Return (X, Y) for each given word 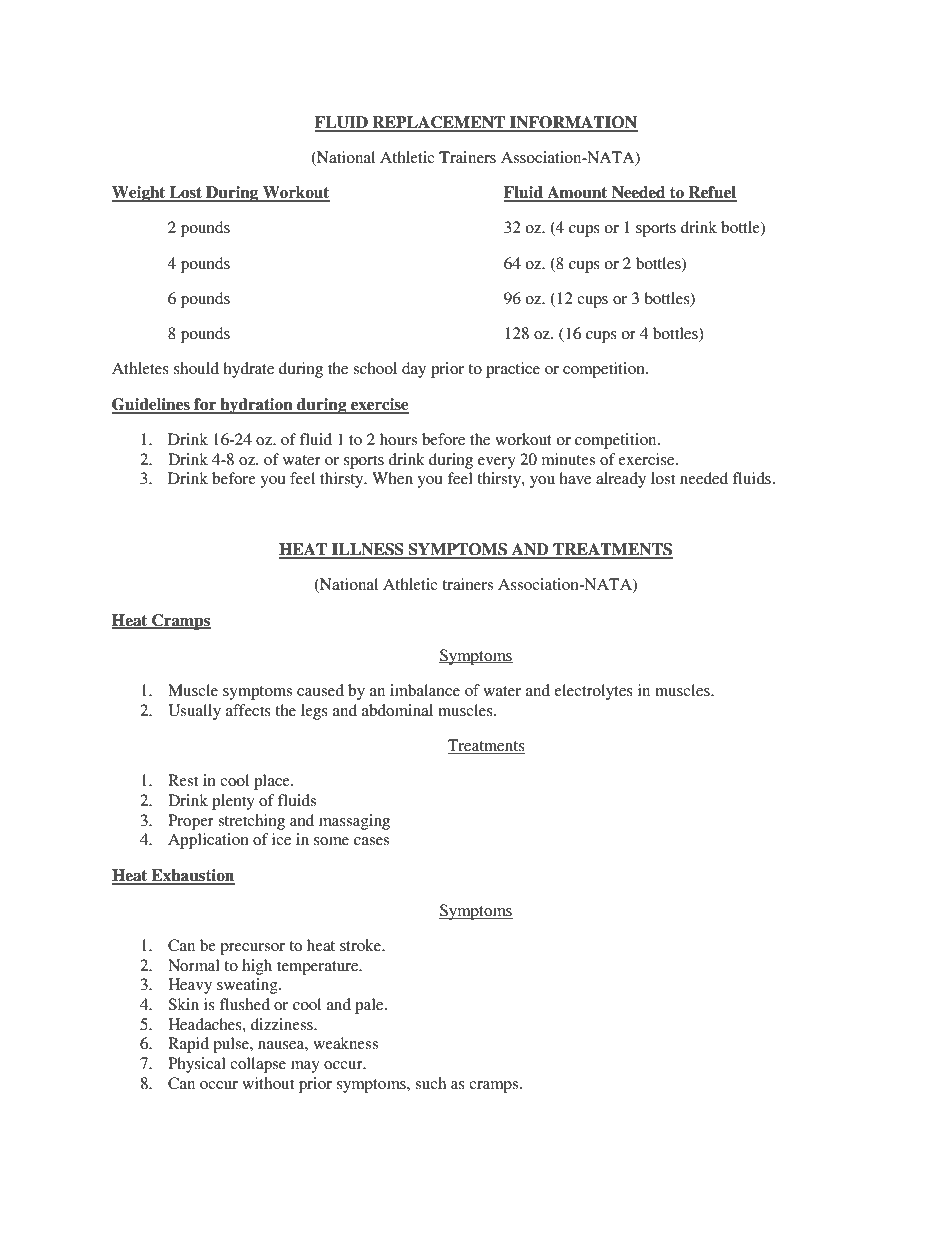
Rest (183, 780)
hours (398, 439)
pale (370, 1006)
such (430, 1083)
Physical (197, 1065)
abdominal (397, 710)
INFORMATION (573, 123)
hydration (256, 406)
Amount (577, 193)
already (621, 480)
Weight (140, 194)
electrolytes (593, 692)
